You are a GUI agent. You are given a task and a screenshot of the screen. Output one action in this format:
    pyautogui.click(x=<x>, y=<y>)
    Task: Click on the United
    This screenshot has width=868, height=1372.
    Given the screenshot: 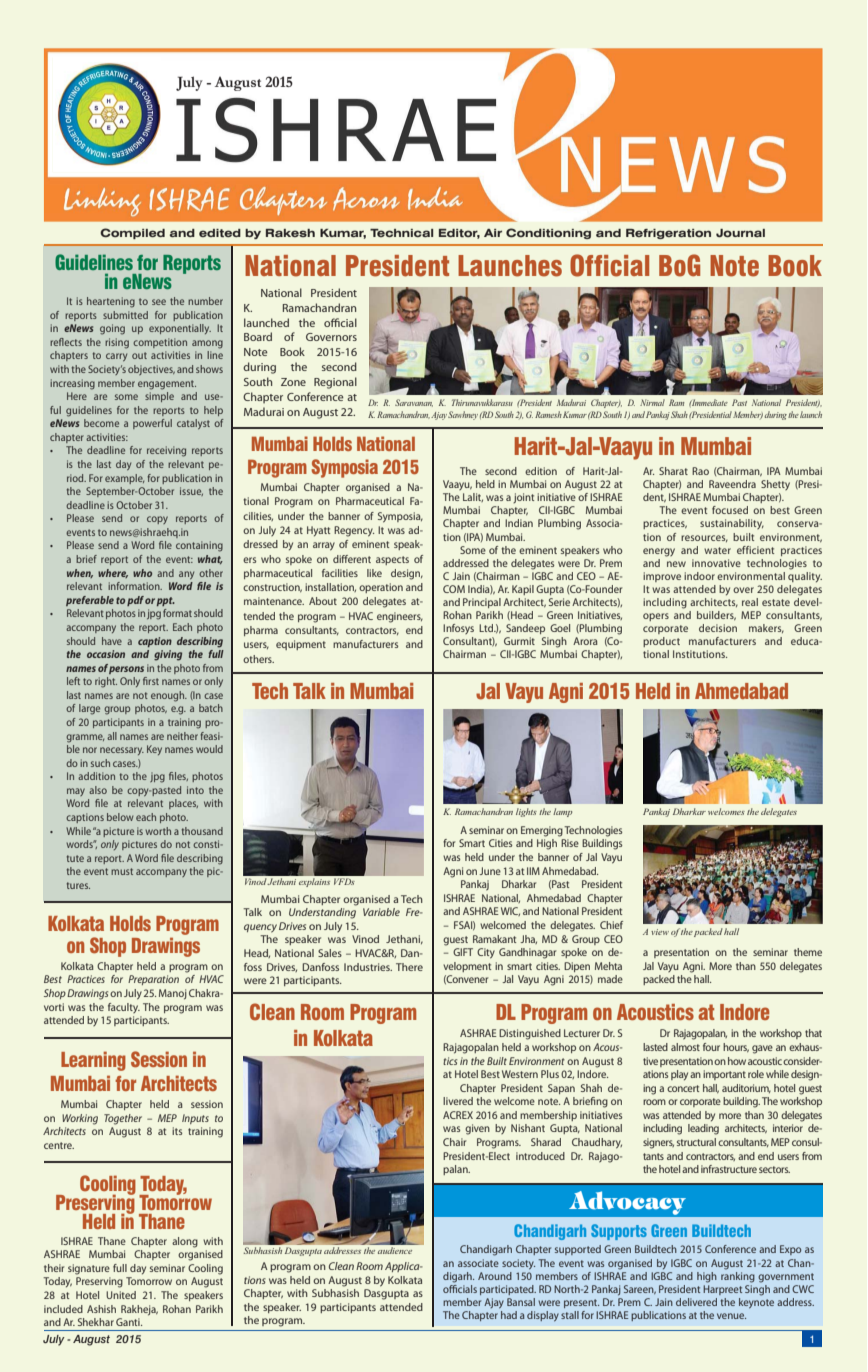 What is the action you would take?
    pyautogui.click(x=121, y=1295)
